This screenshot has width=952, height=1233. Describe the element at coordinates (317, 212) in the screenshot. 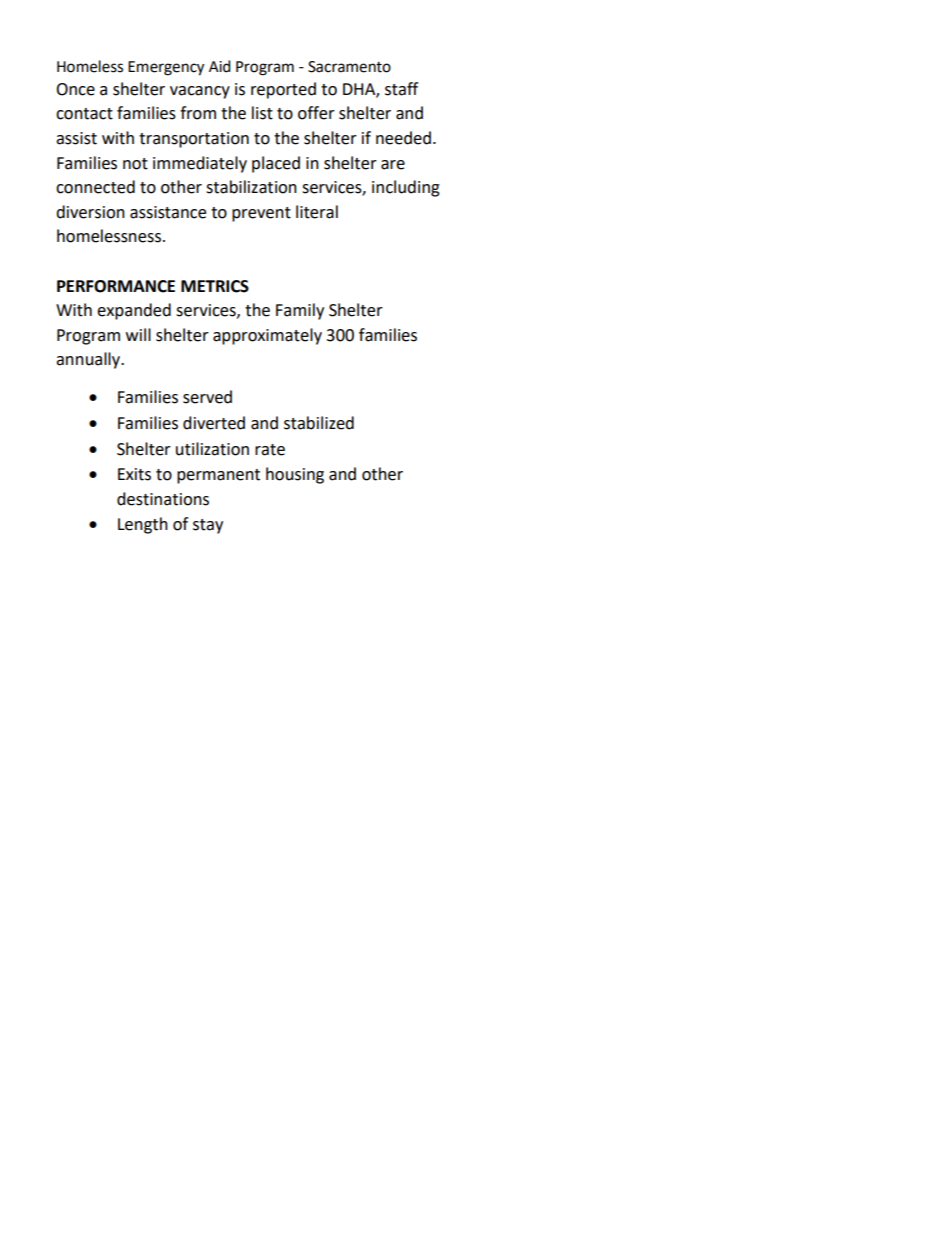

I see `literal` at that location.
